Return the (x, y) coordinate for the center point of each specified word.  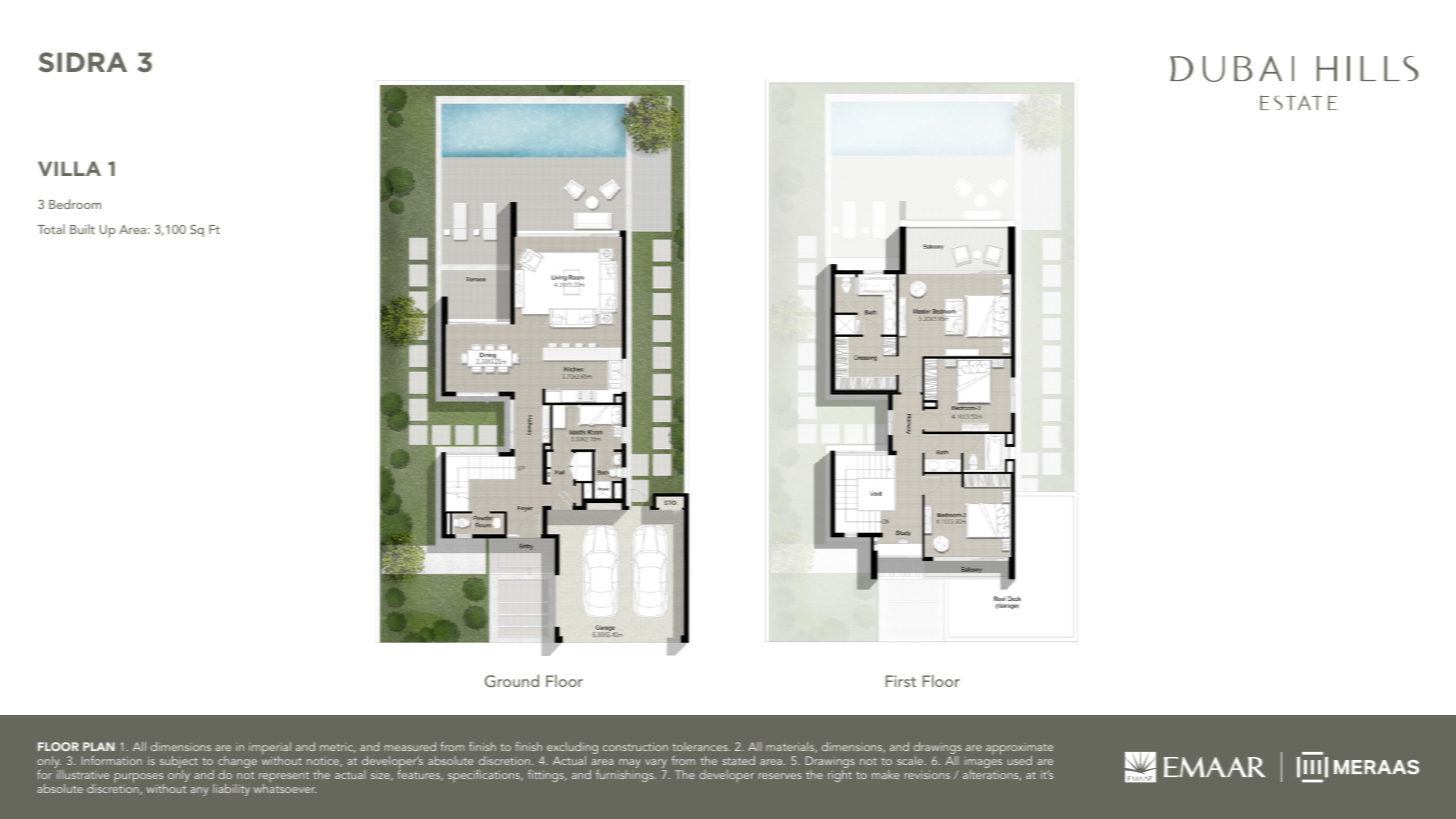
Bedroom (75, 204)
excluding (572, 749)
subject (179, 763)
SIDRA (83, 62)
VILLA (69, 168)
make (886, 774)
